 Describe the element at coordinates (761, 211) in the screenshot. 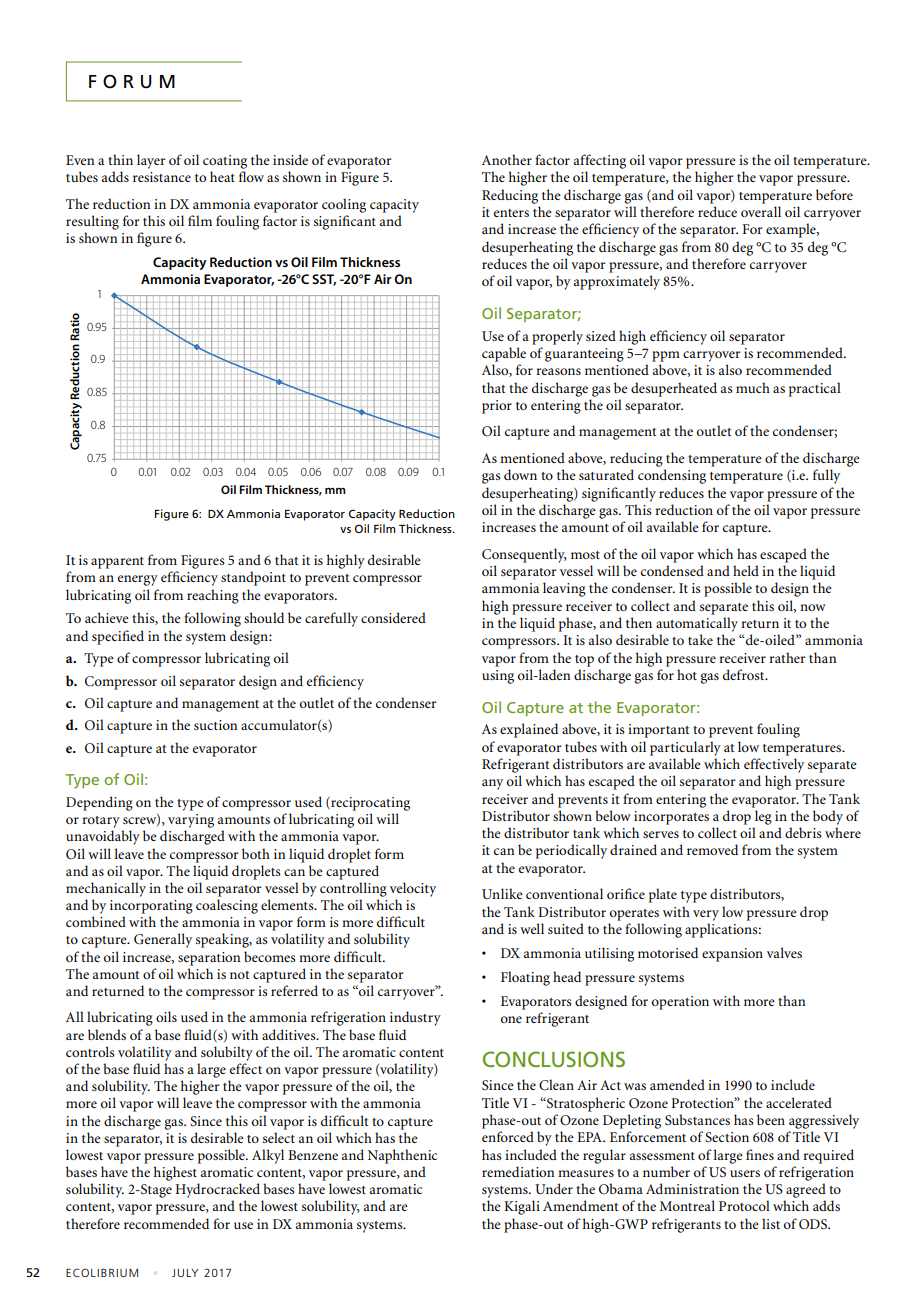

I see `overall` at that location.
